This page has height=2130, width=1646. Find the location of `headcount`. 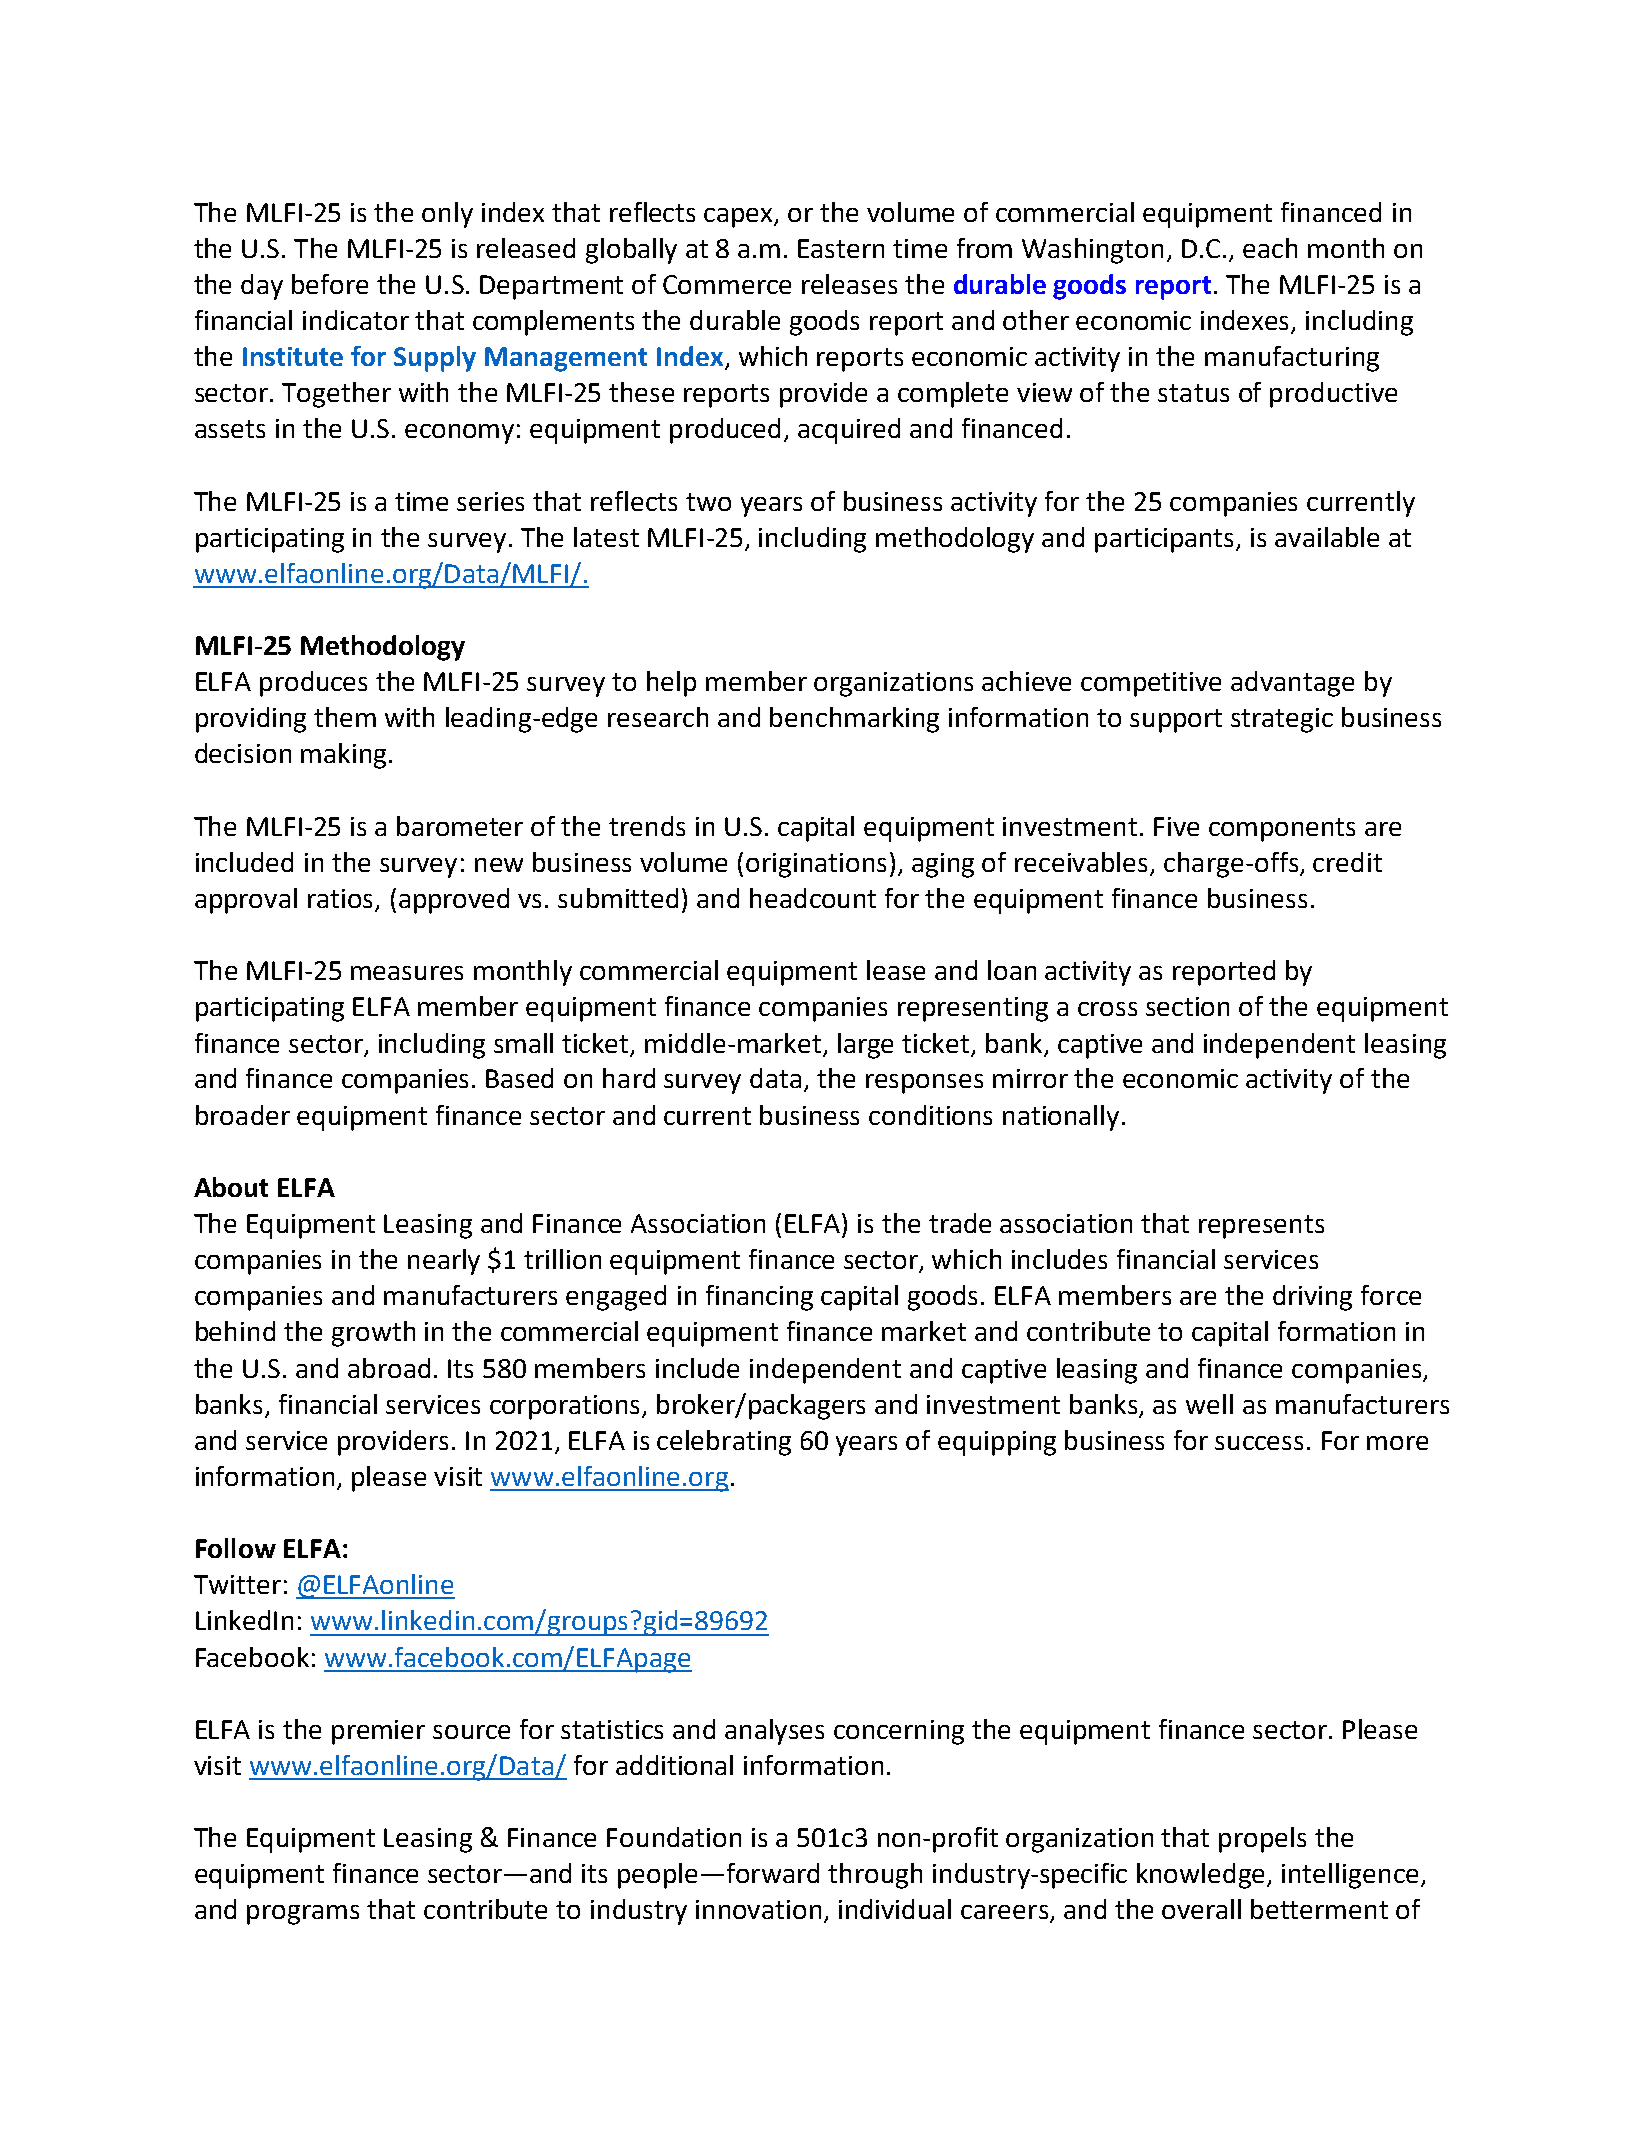

headcount is located at coordinates (813, 898).
